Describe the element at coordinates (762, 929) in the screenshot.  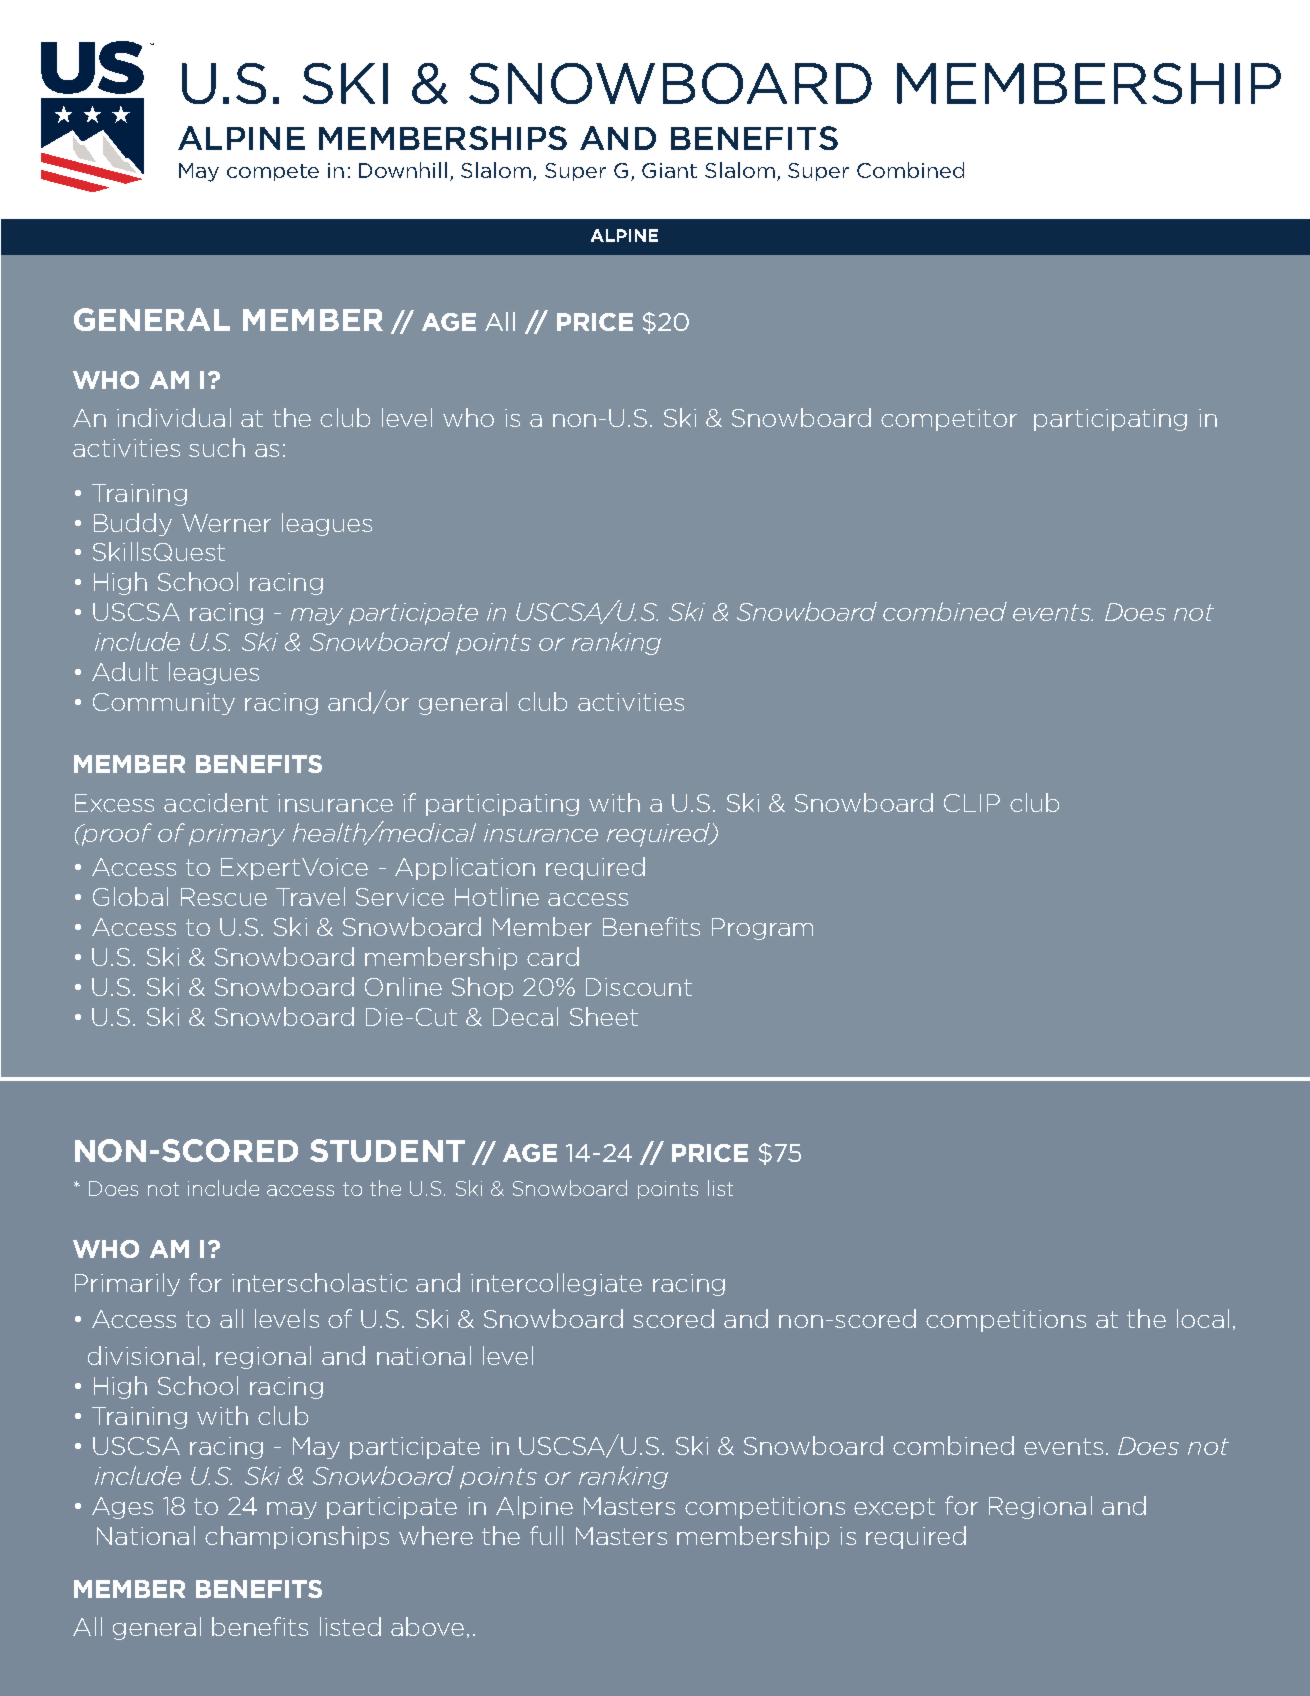
I see `Program` at that location.
